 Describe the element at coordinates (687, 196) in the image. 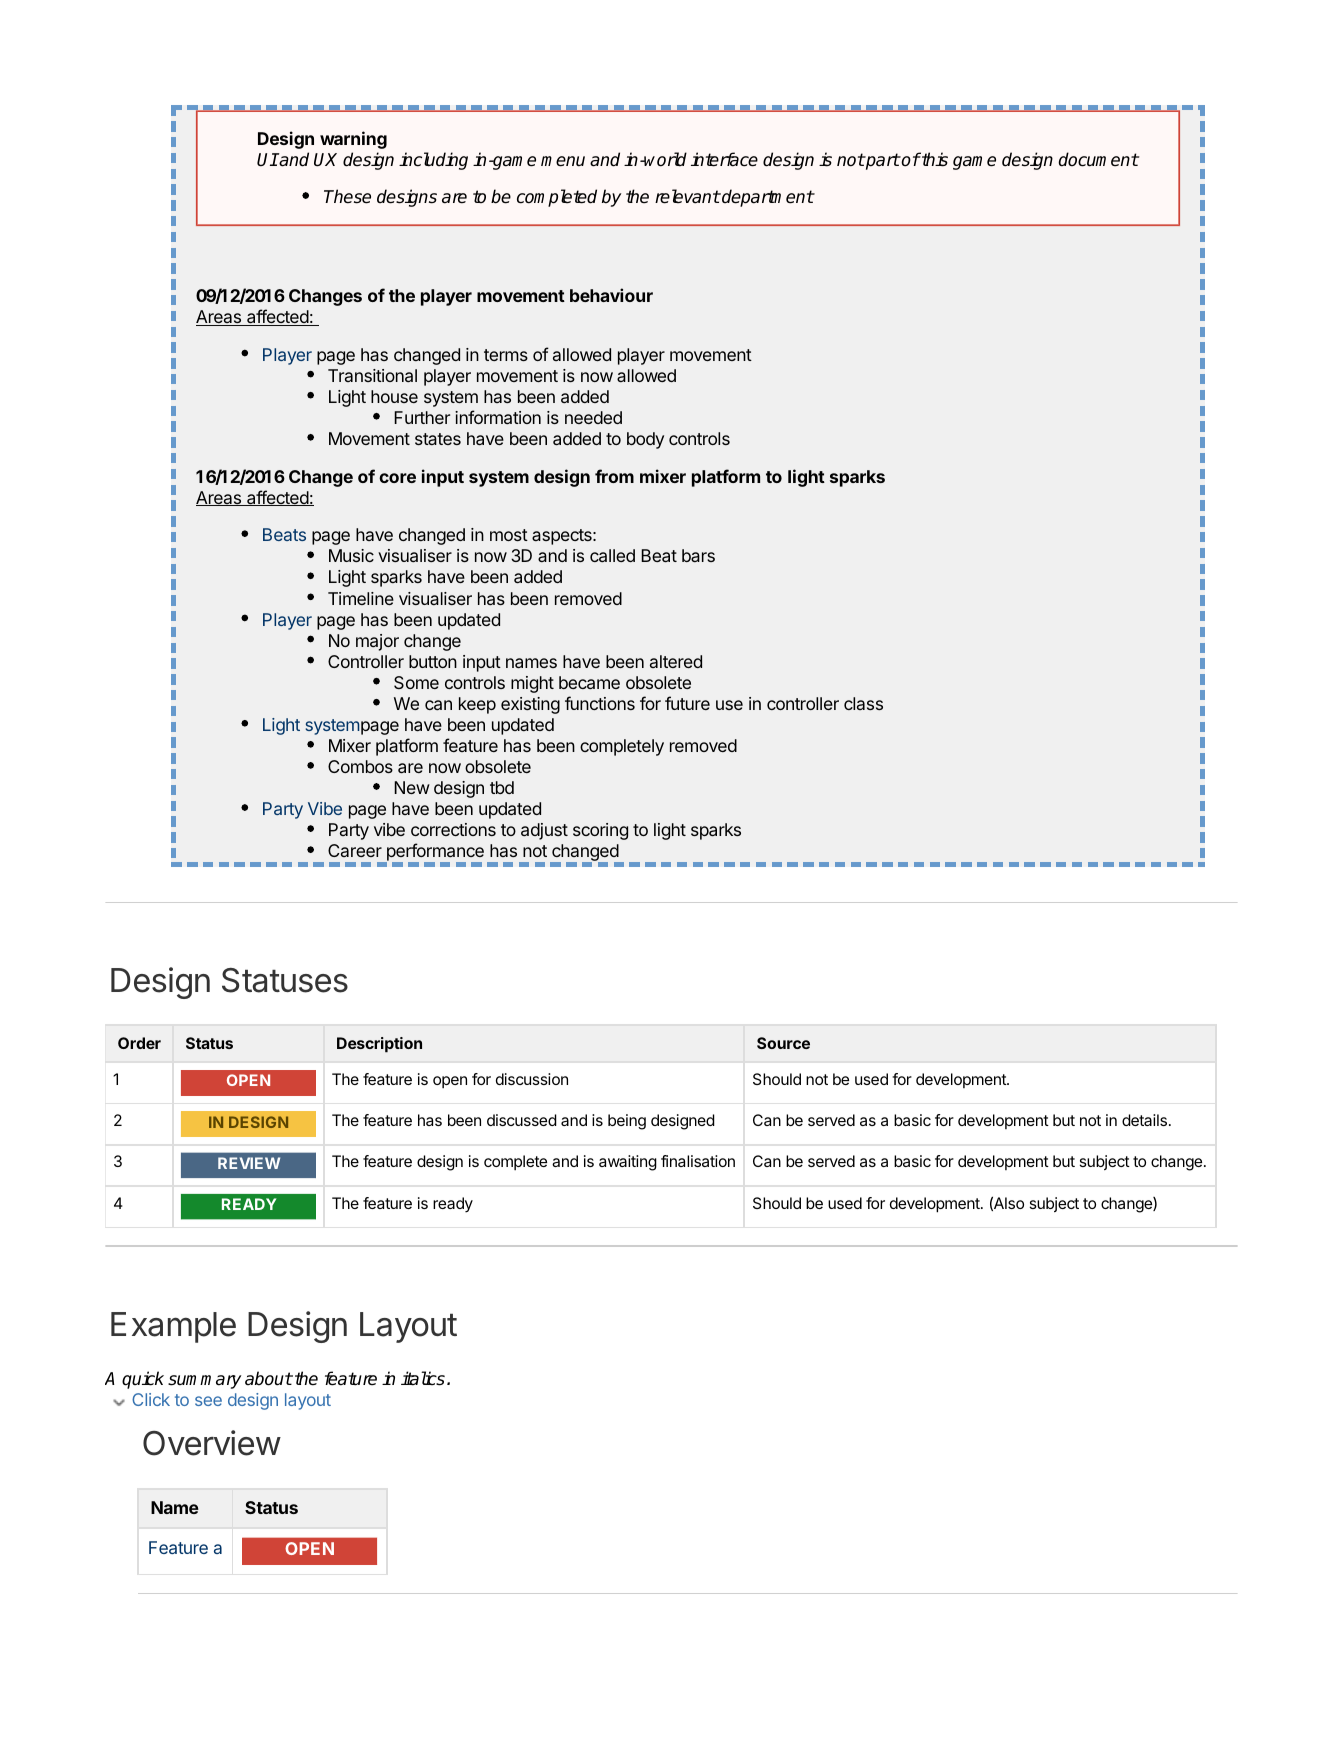

I see `relevant` at that location.
